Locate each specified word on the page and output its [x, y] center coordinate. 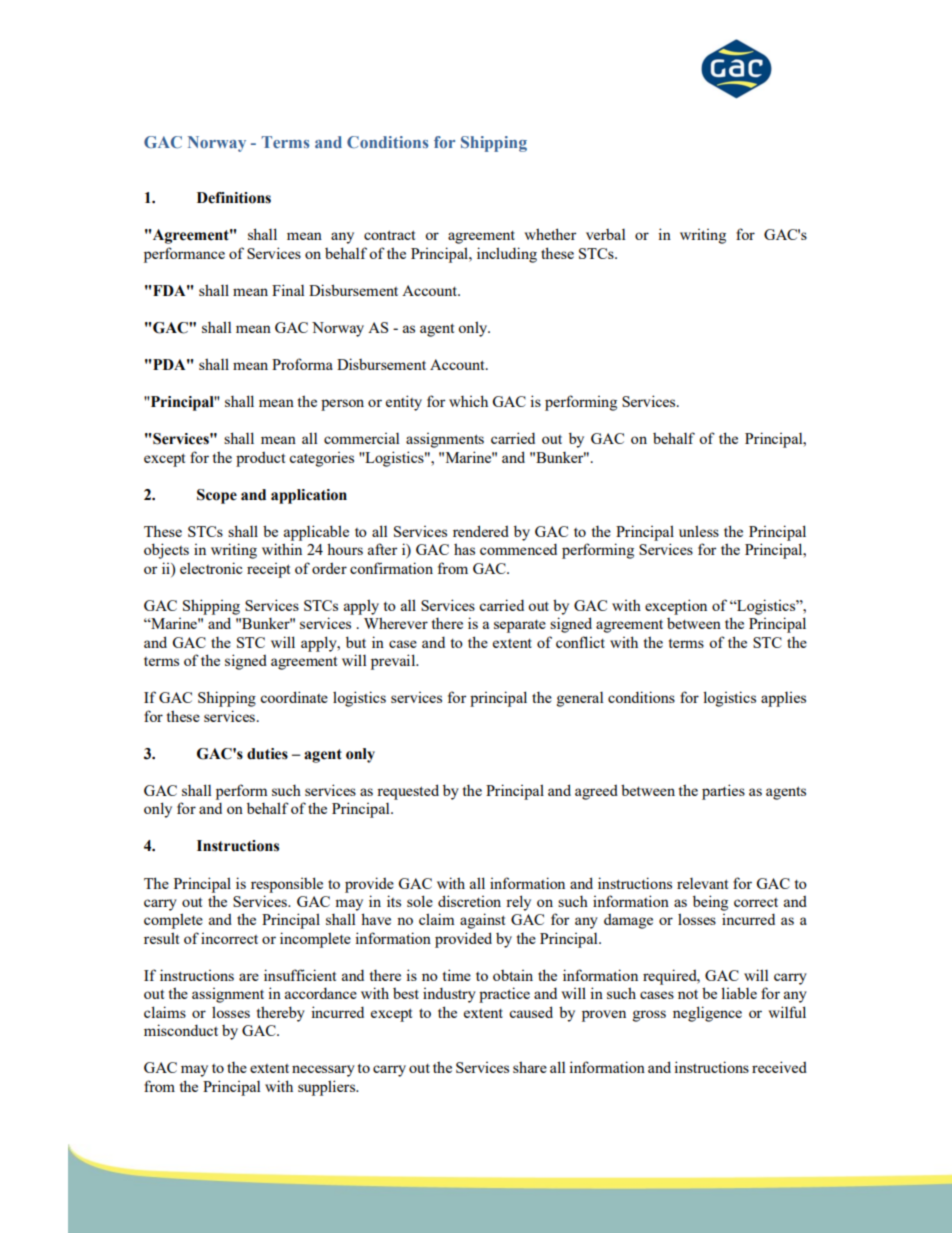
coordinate [294, 697]
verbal [605, 234]
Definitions [234, 198]
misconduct [181, 1030]
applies [783, 699]
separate [520, 626]
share [530, 1067]
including [507, 255]
